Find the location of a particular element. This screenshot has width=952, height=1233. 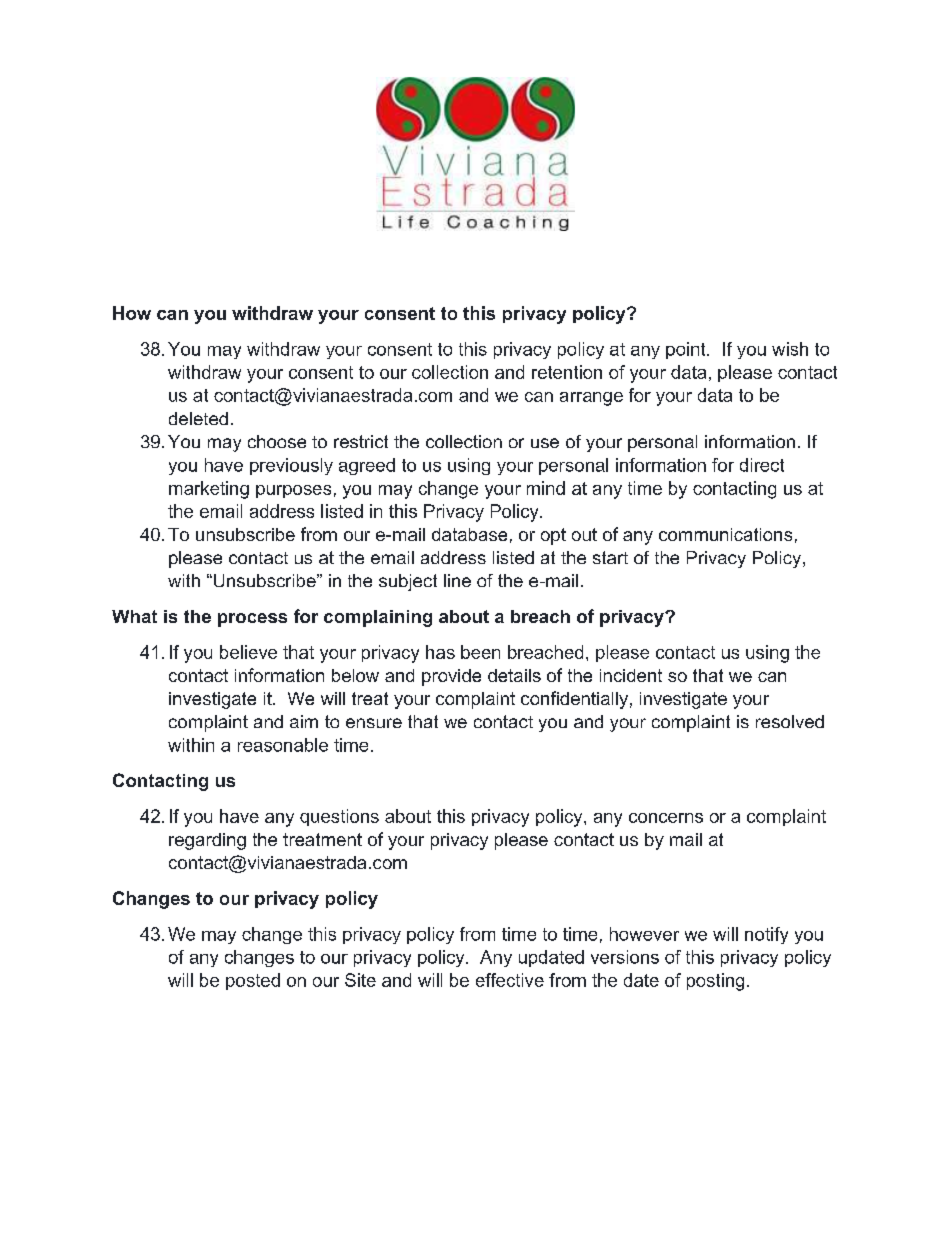

process is located at coordinates (252, 620).
